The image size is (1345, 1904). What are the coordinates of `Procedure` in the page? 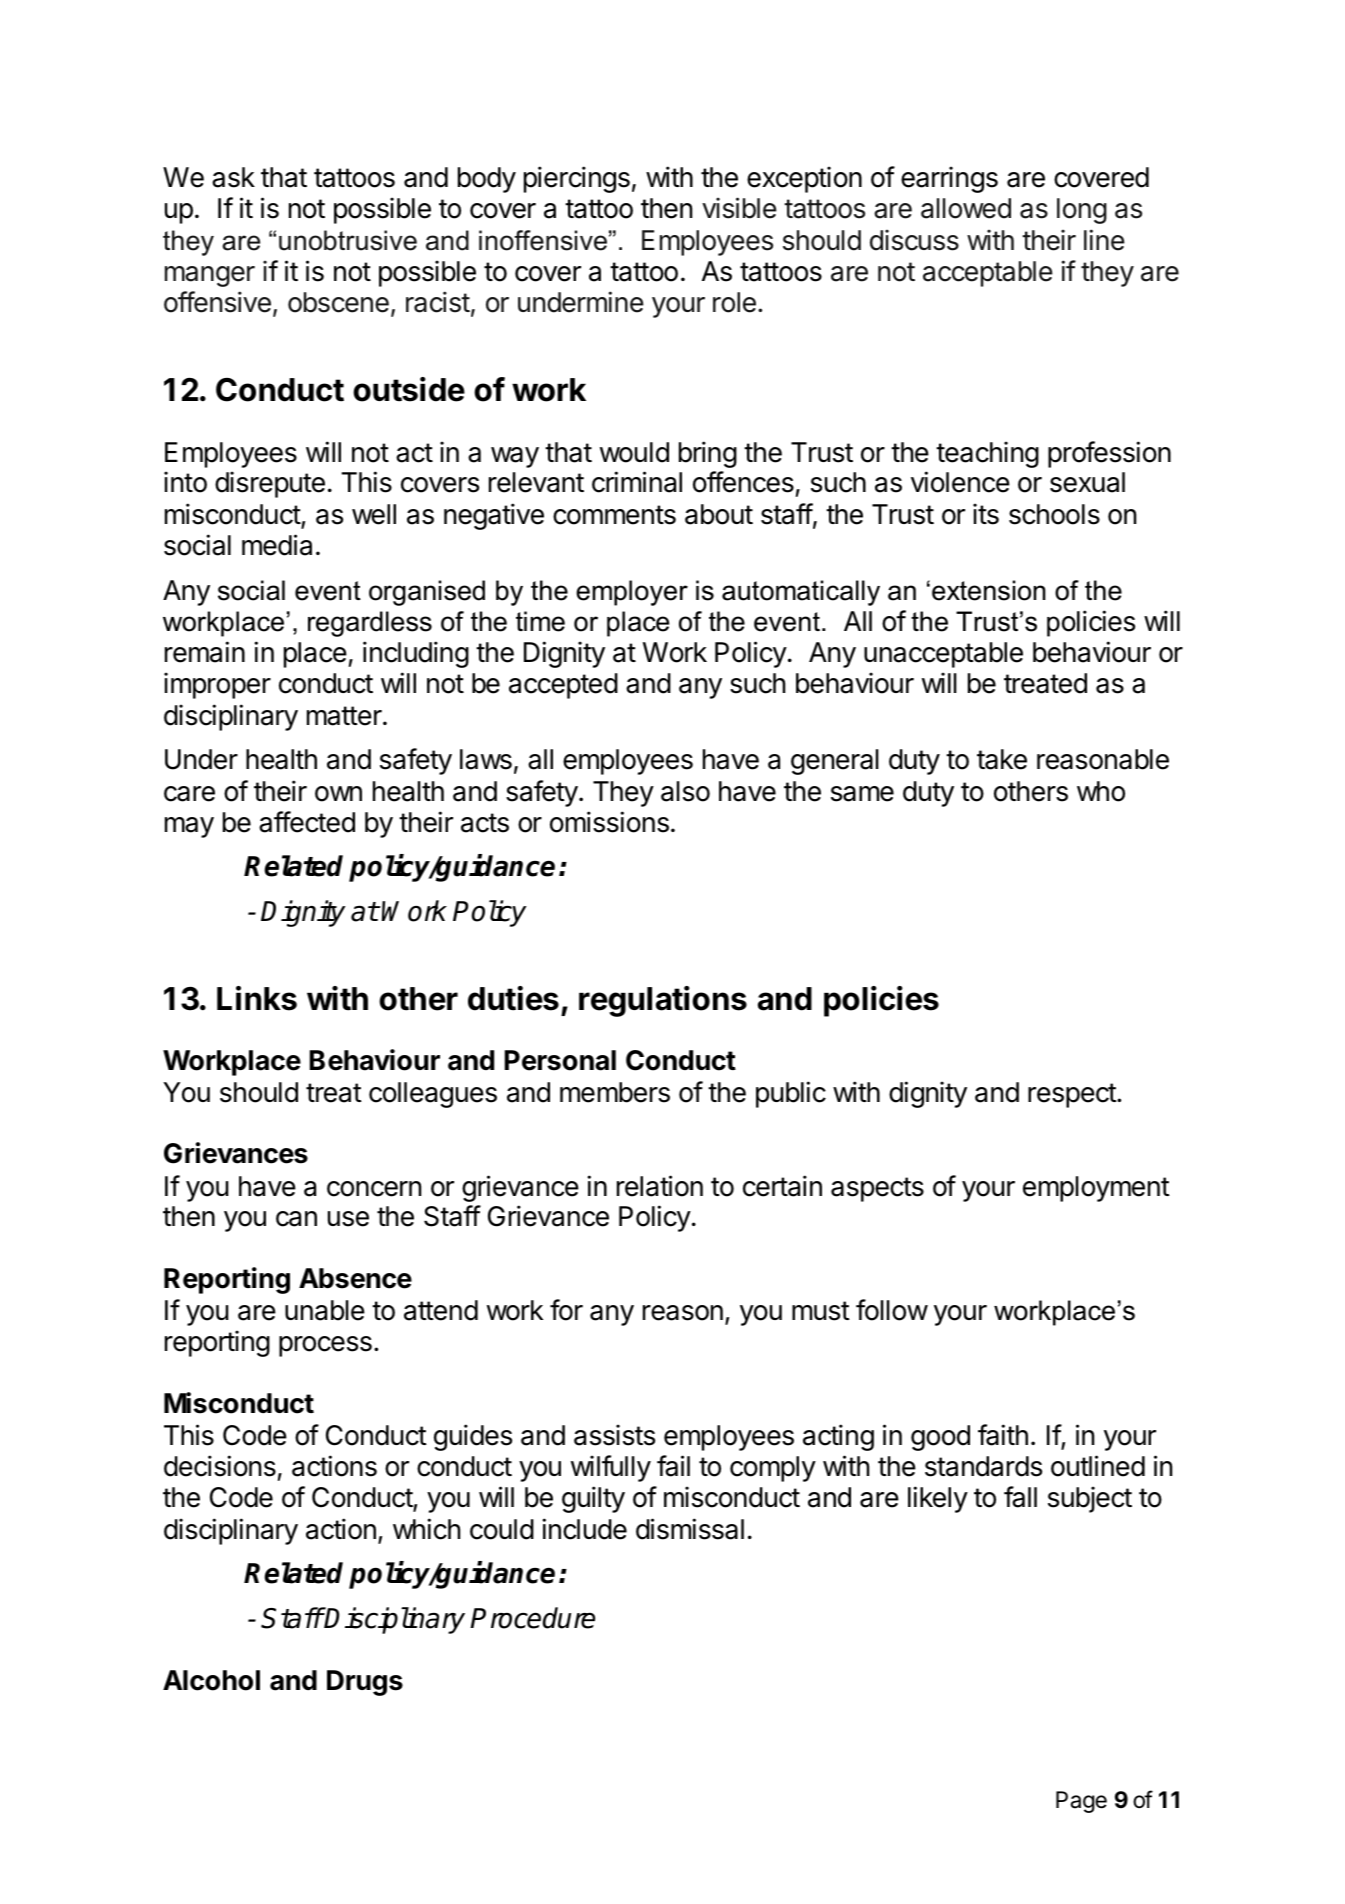 It's located at (532, 1618).
